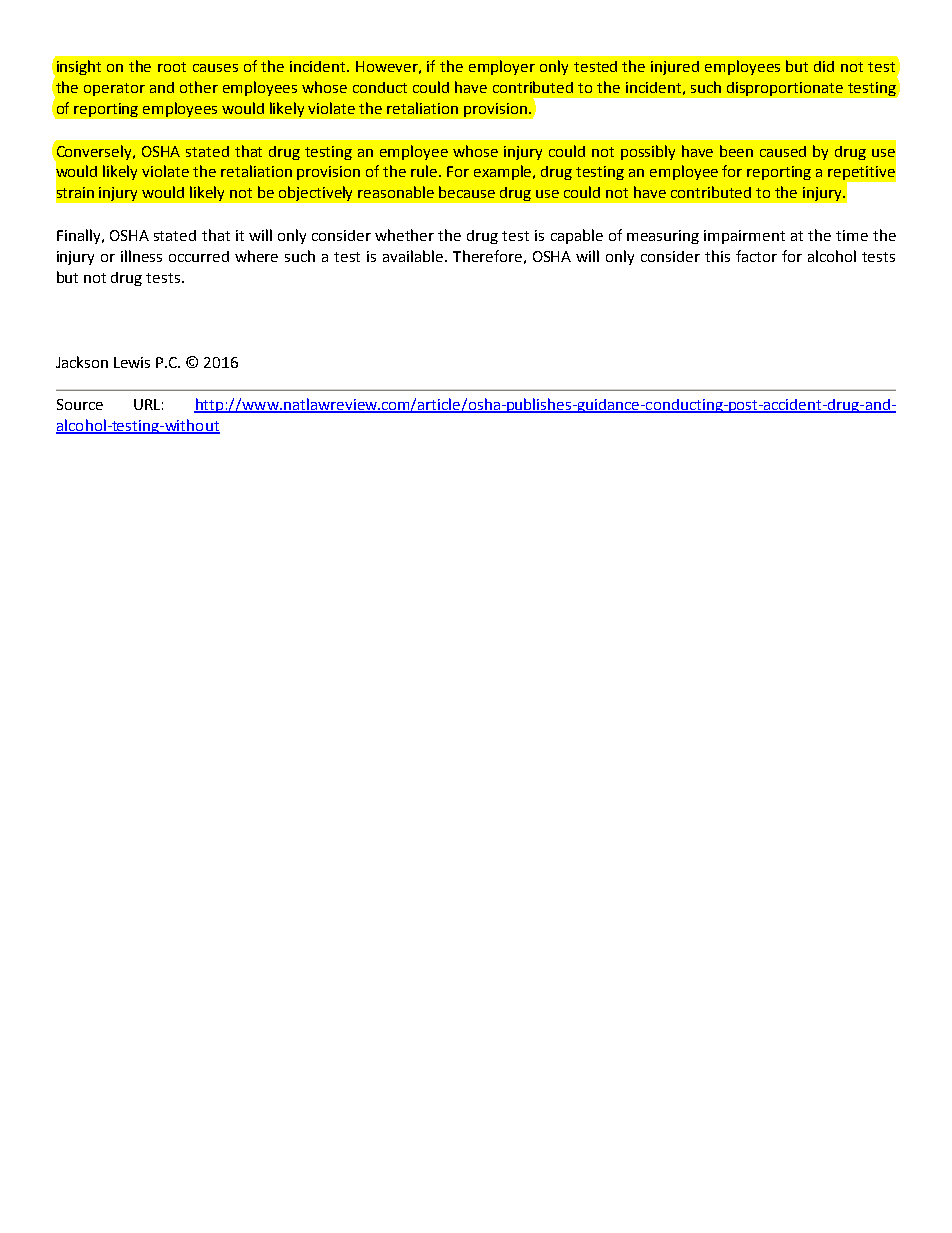 This screenshot has width=952, height=1233. What do you see at coordinates (172, 67) in the screenshot?
I see `root` at bounding box center [172, 67].
